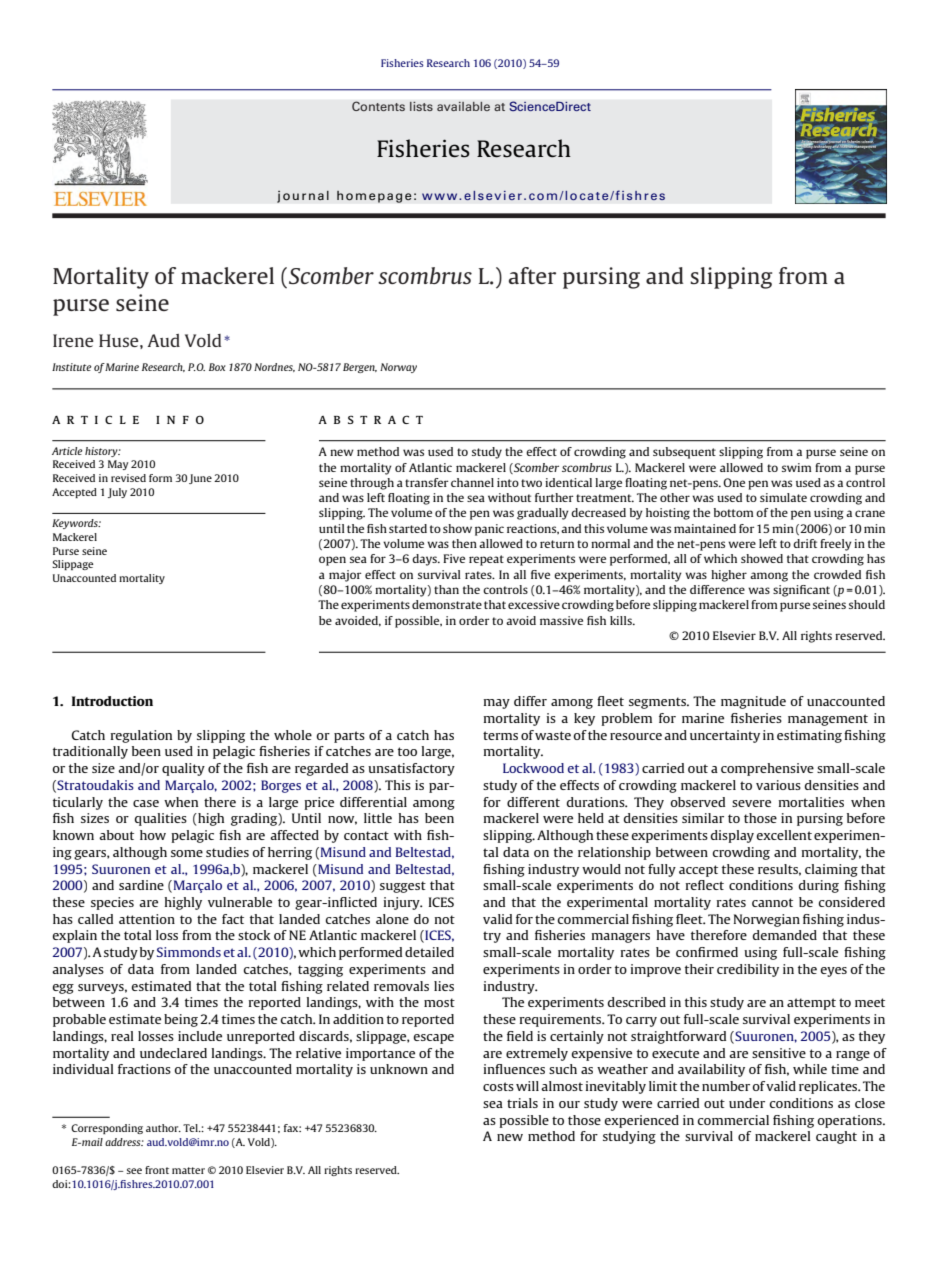 The image size is (952, 1270). I want to click on author, so click(163, 1128).
